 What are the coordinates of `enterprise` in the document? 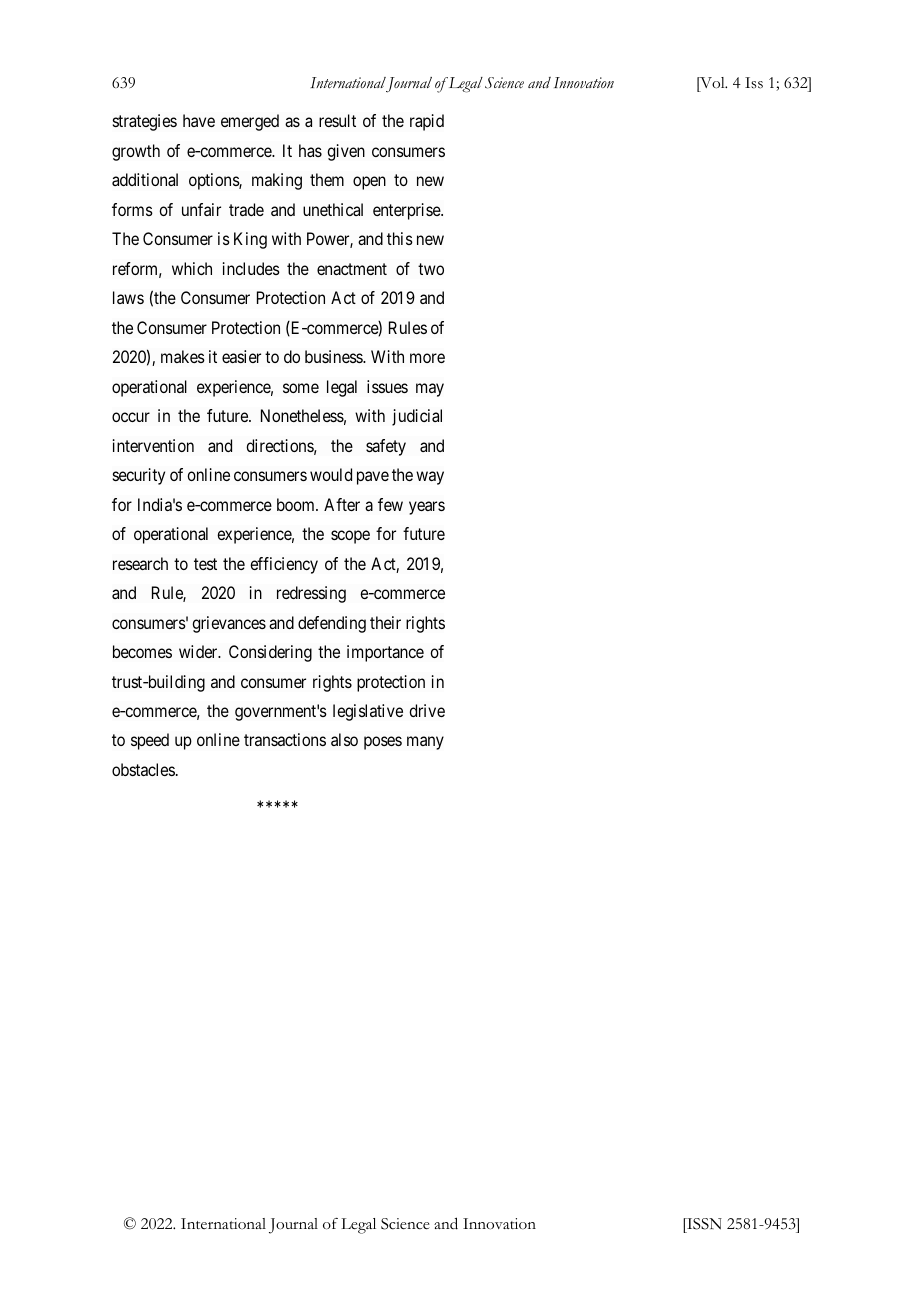 It's located at (407, 211).
